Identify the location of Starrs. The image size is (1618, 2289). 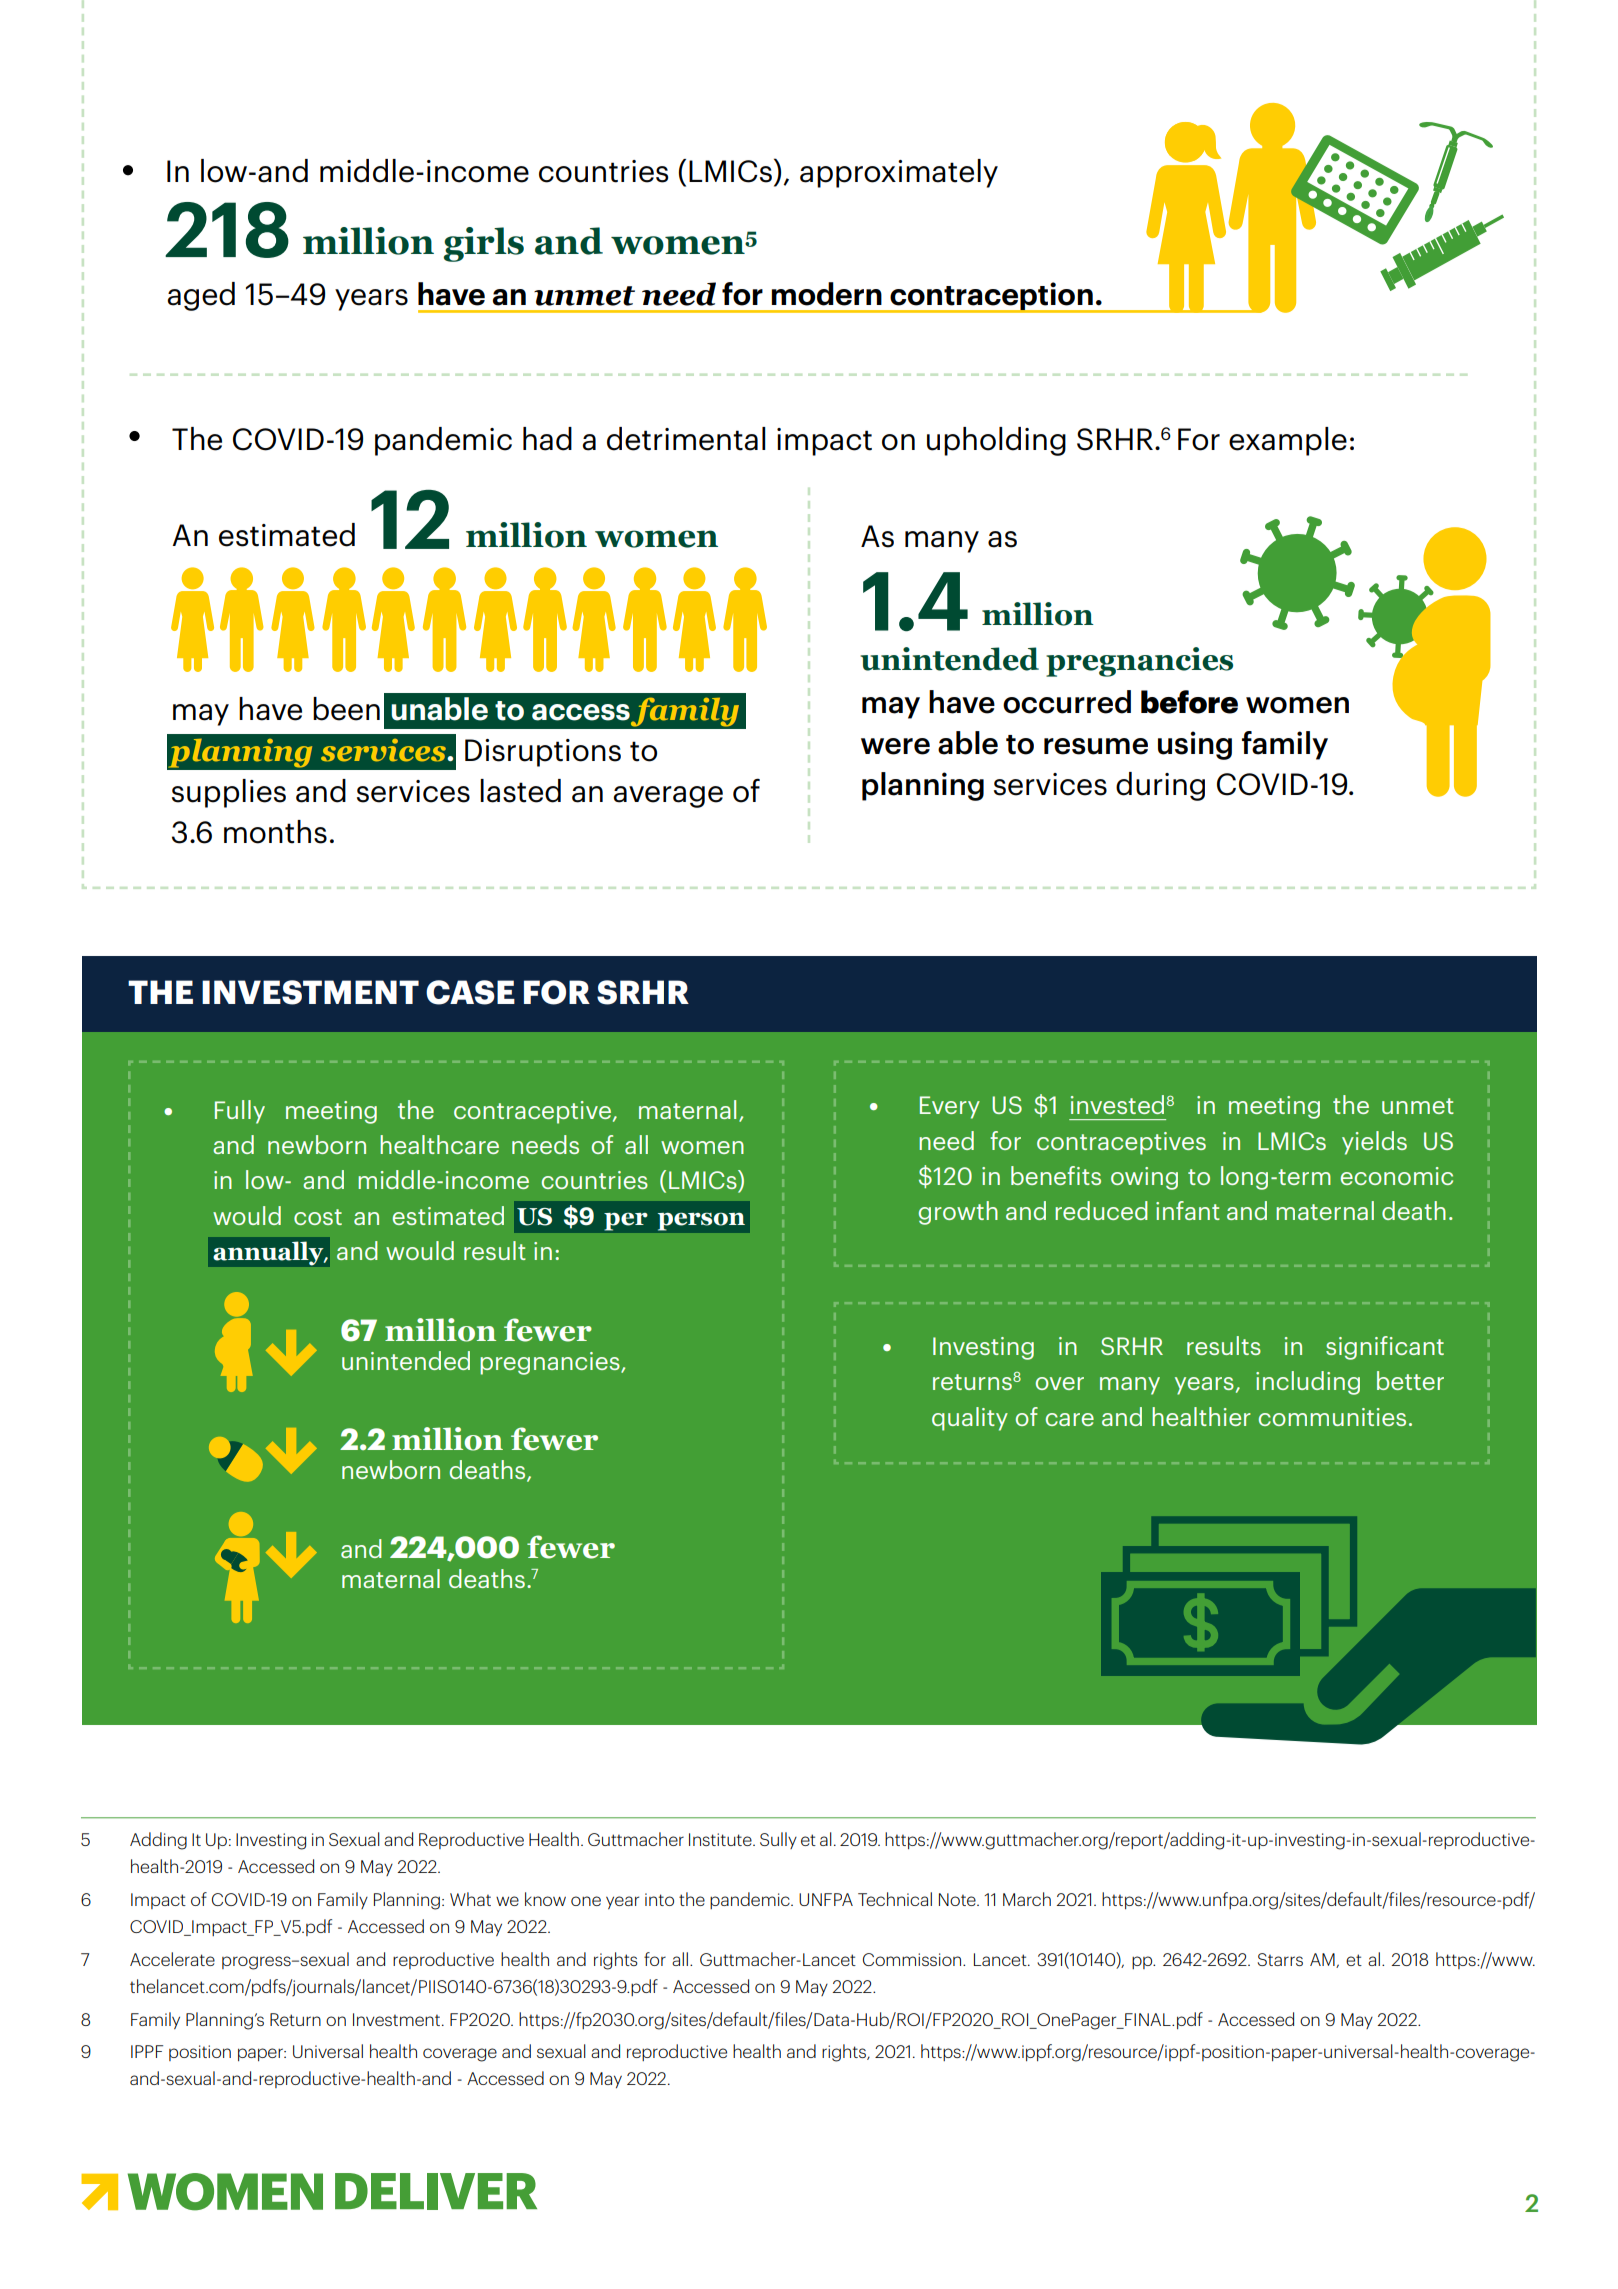
(1280, 1959).
